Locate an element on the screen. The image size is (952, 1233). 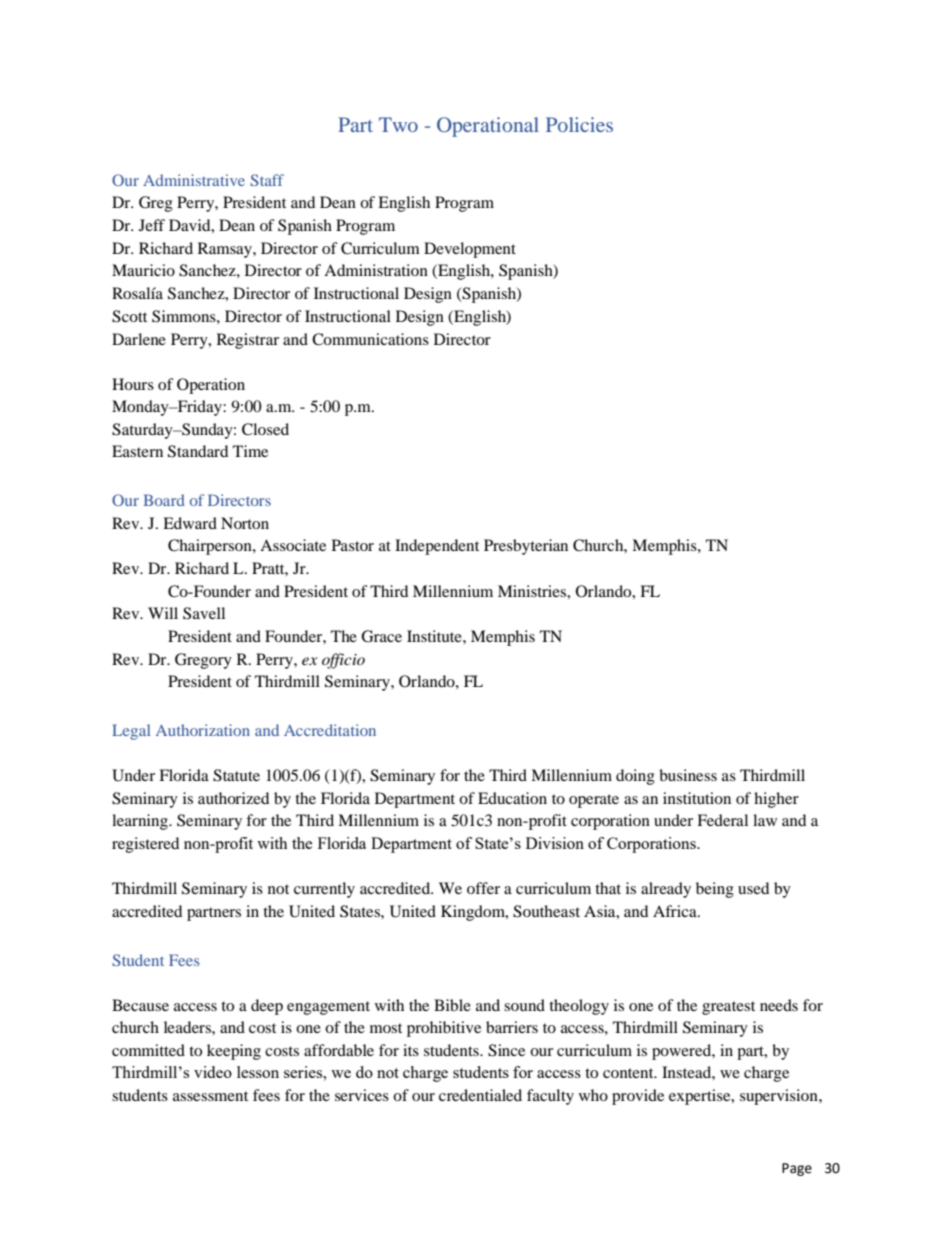
credentialed is located at coordinates (480, 1095).
